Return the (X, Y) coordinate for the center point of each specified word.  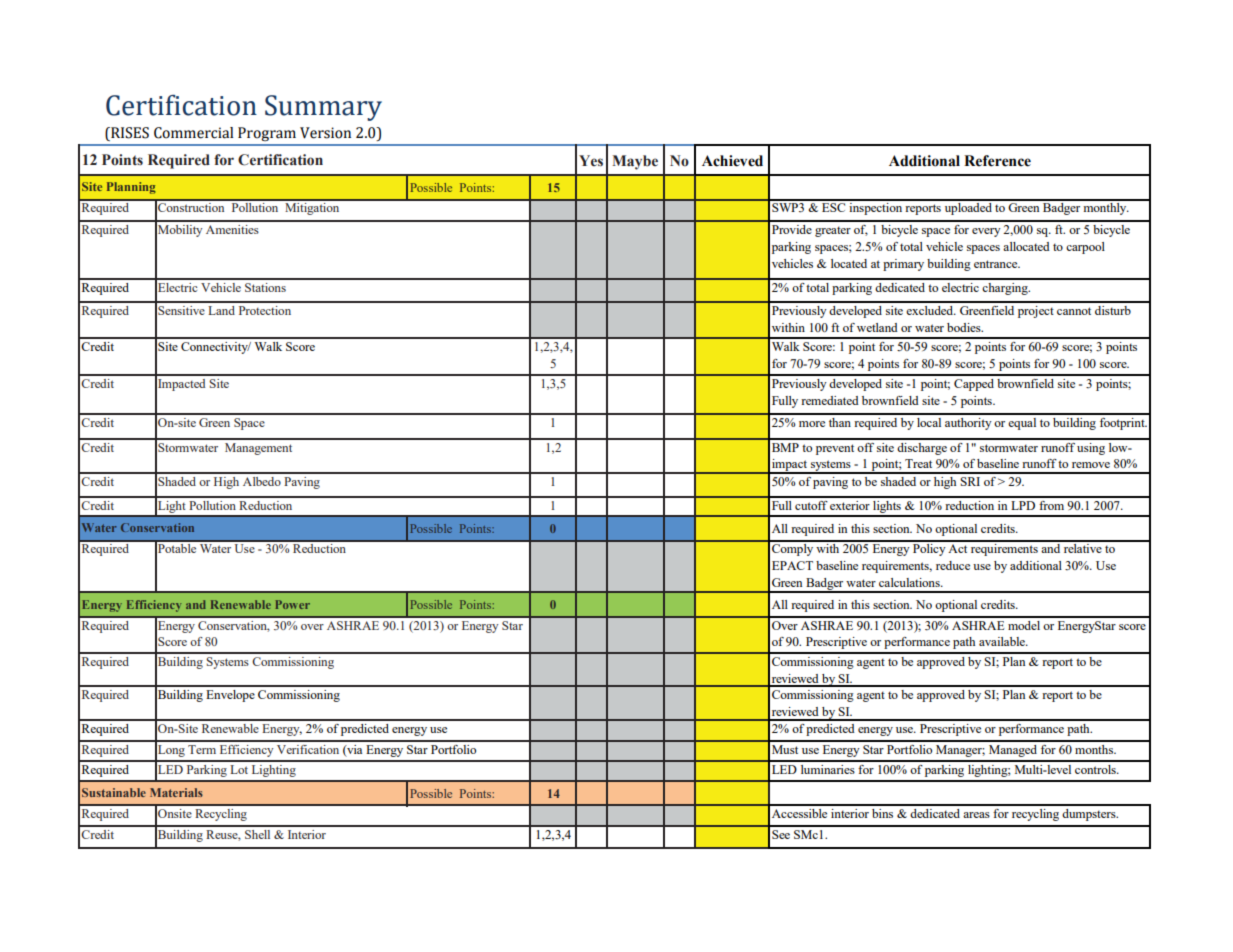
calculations (910, 582)
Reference (997, 161)
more (812, 424)
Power (292, 604)
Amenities (232, 229)
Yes (591, 161)
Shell (257, 834)
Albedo (262, 481)
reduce (953, 565)
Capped (974, 385)
